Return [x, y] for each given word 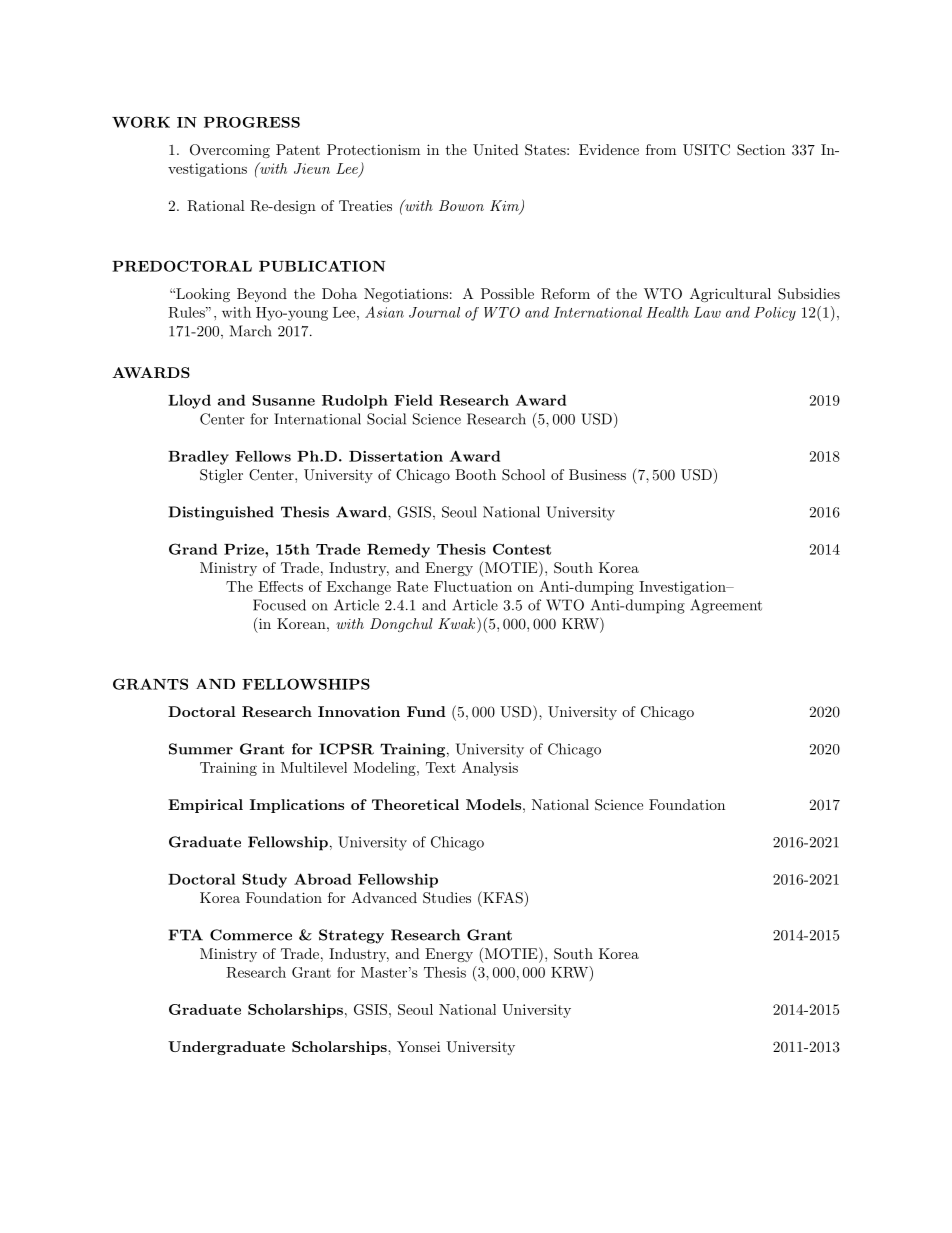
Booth [475, 474]
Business [597, 474]
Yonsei [418, 1046]
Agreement [726, 606]
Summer [201, 749]
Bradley [198, 457]
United [496, 150]
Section [761, 150]
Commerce [251, 935]
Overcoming [230, 151]
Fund [426, 711]
